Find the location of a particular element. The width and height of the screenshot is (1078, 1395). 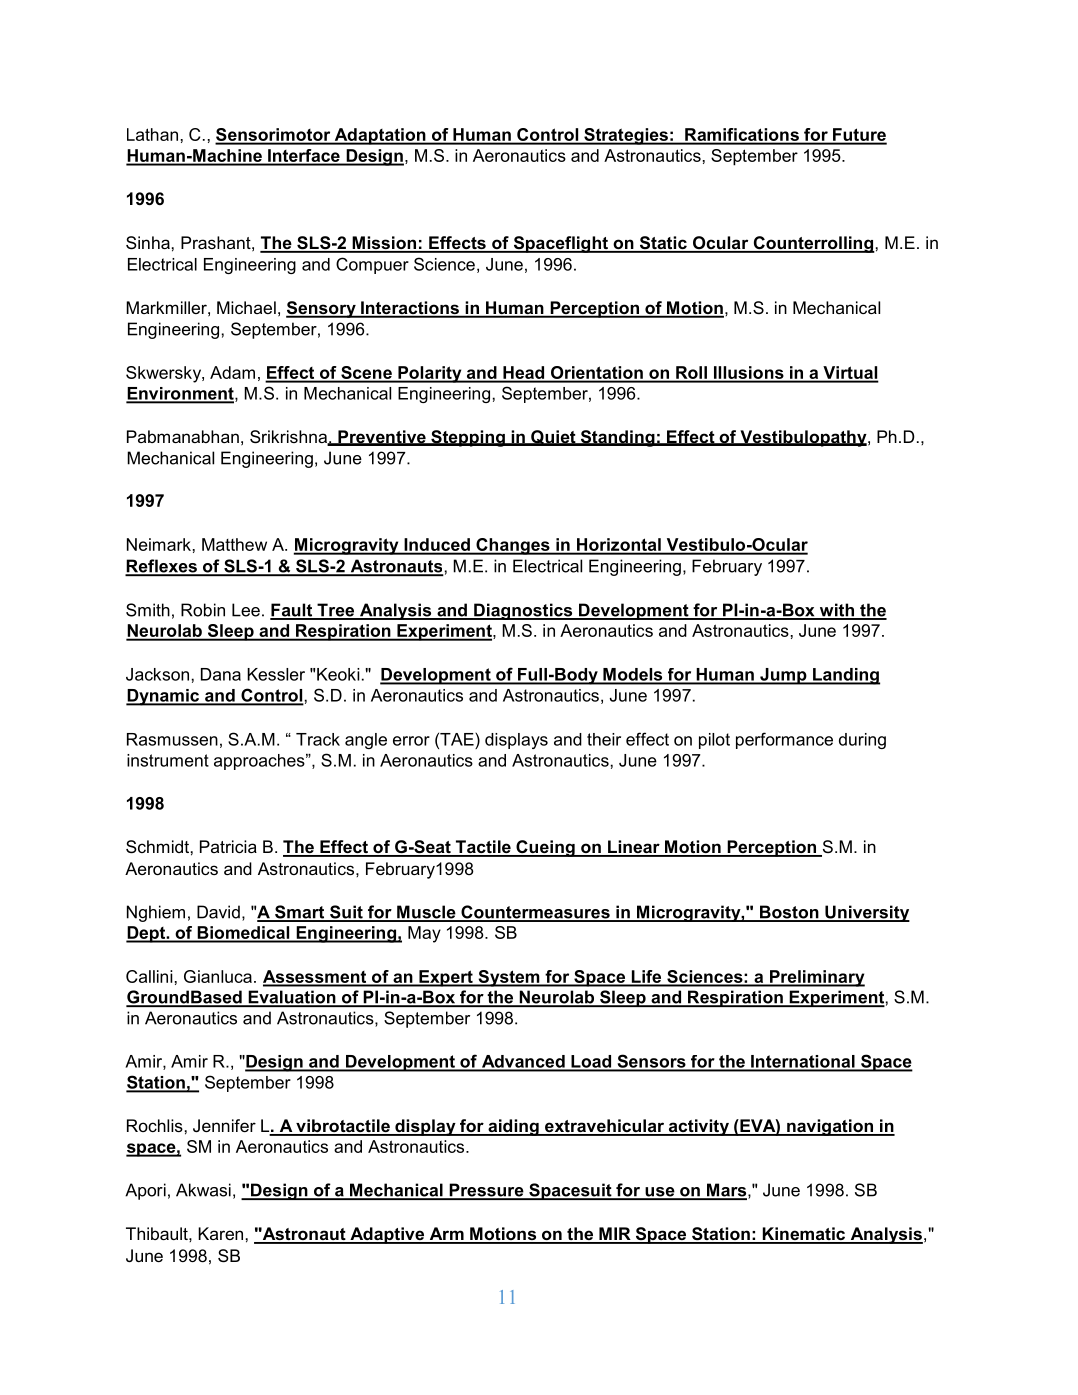

Pressure is located at coordinates (486, 1191).
